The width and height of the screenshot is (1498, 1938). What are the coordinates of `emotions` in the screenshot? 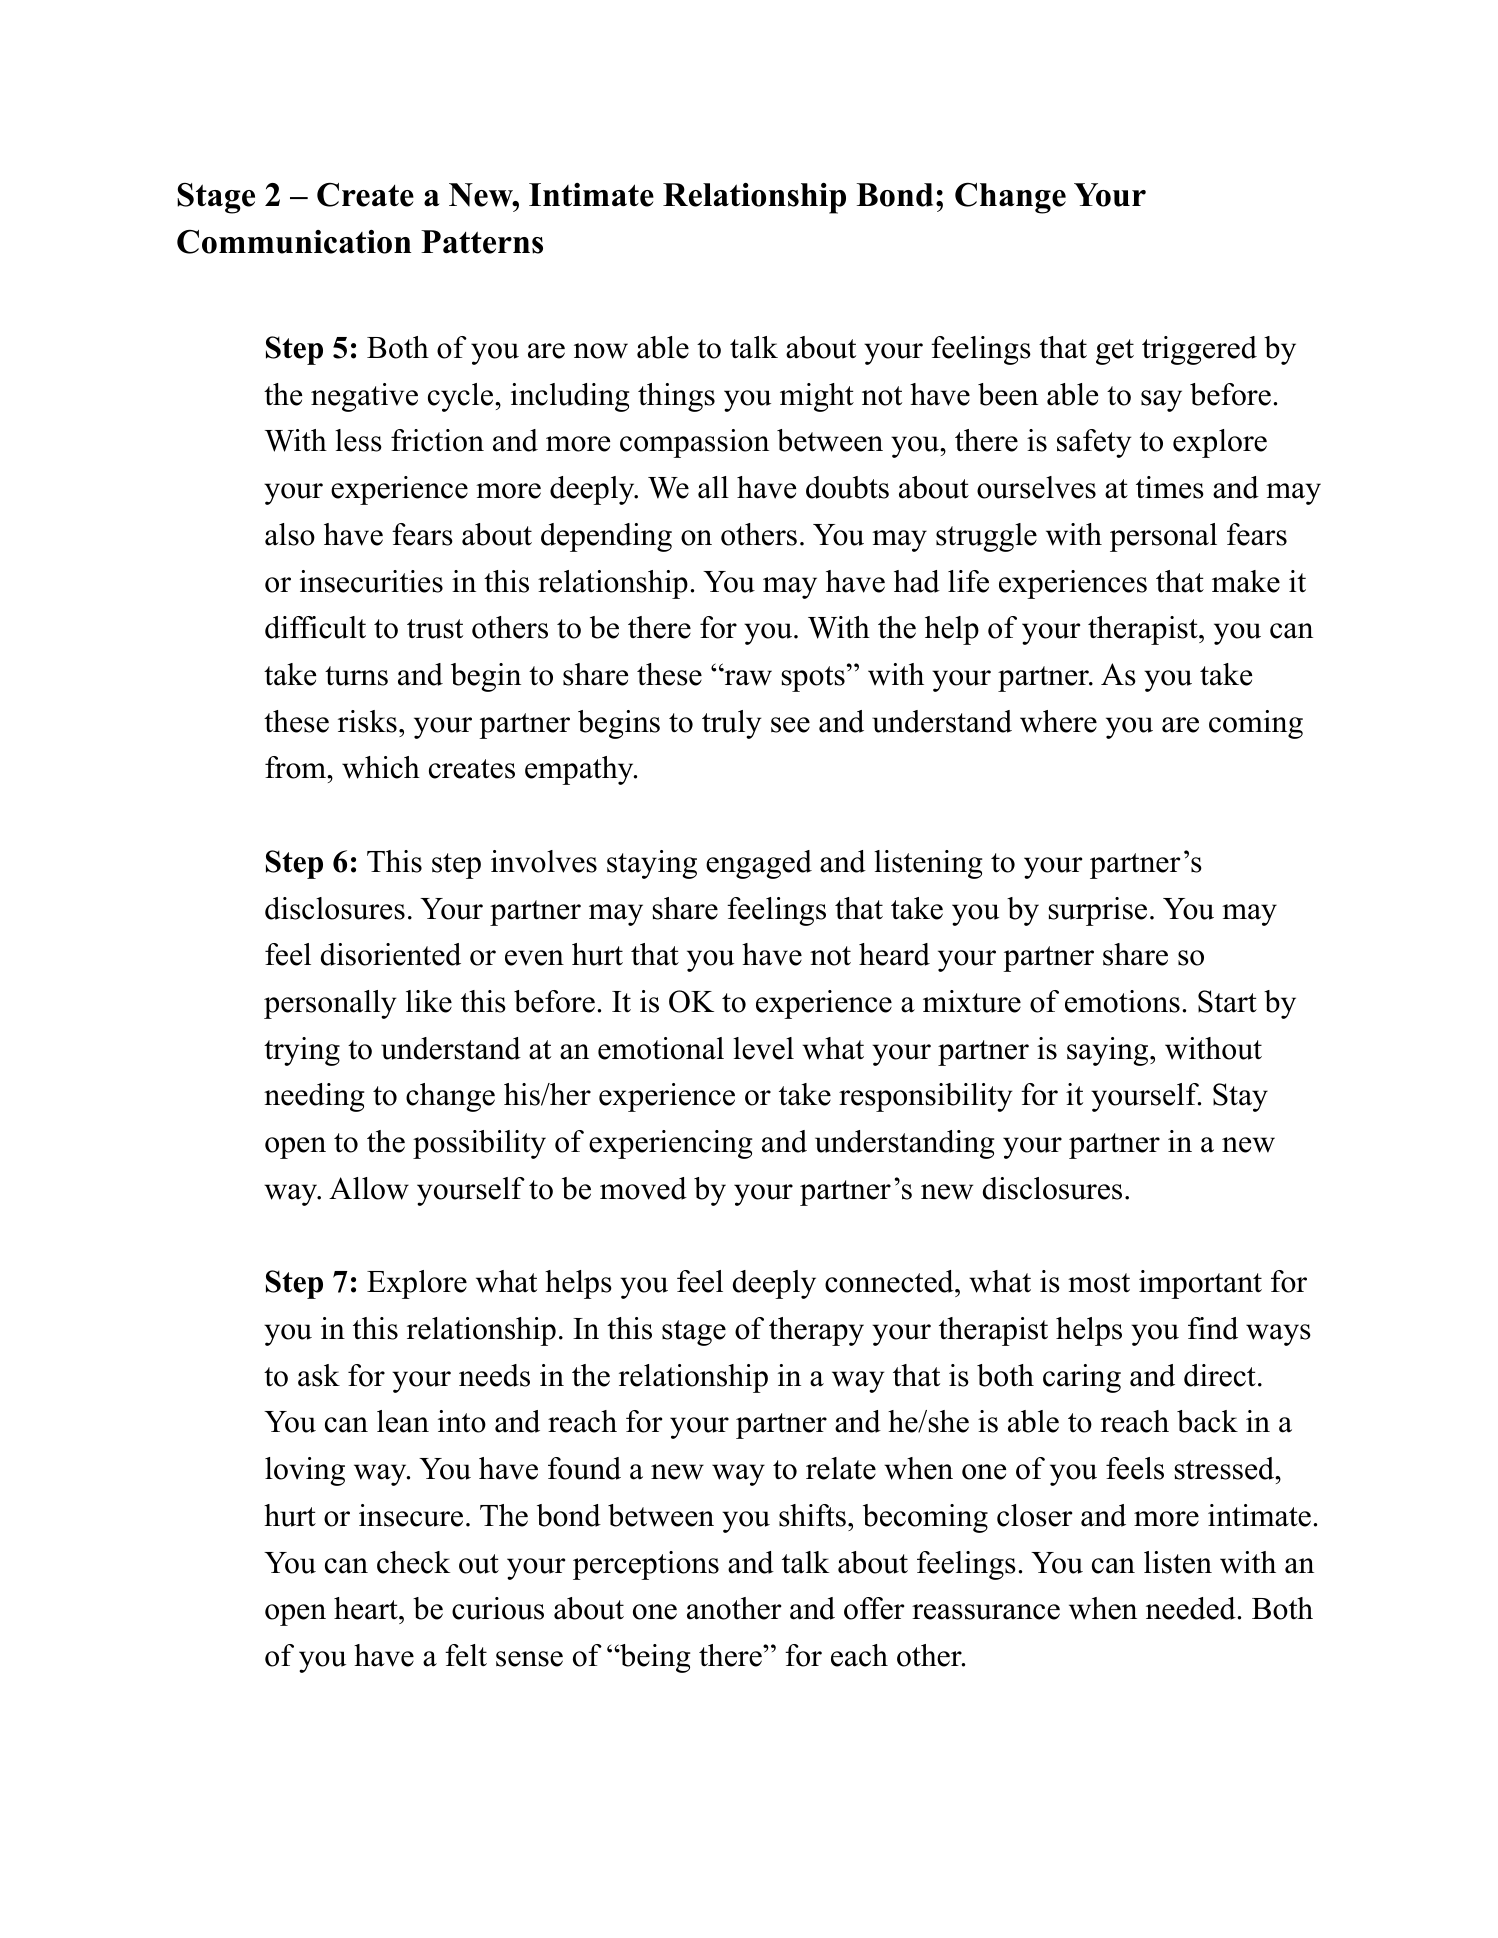 It's located at (1122, 1001).
